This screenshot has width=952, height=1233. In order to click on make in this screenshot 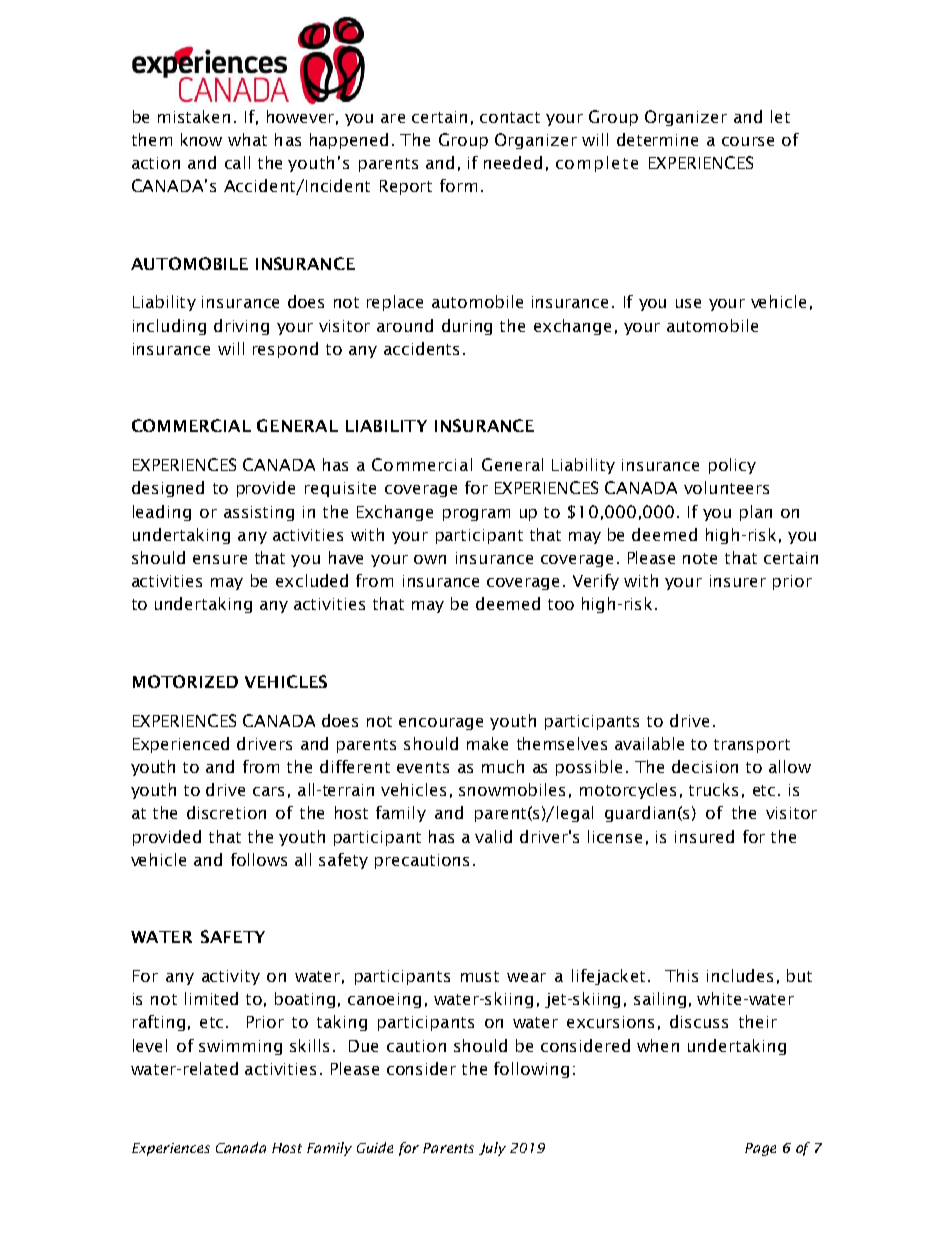, I will do `click(487, 743)`.
